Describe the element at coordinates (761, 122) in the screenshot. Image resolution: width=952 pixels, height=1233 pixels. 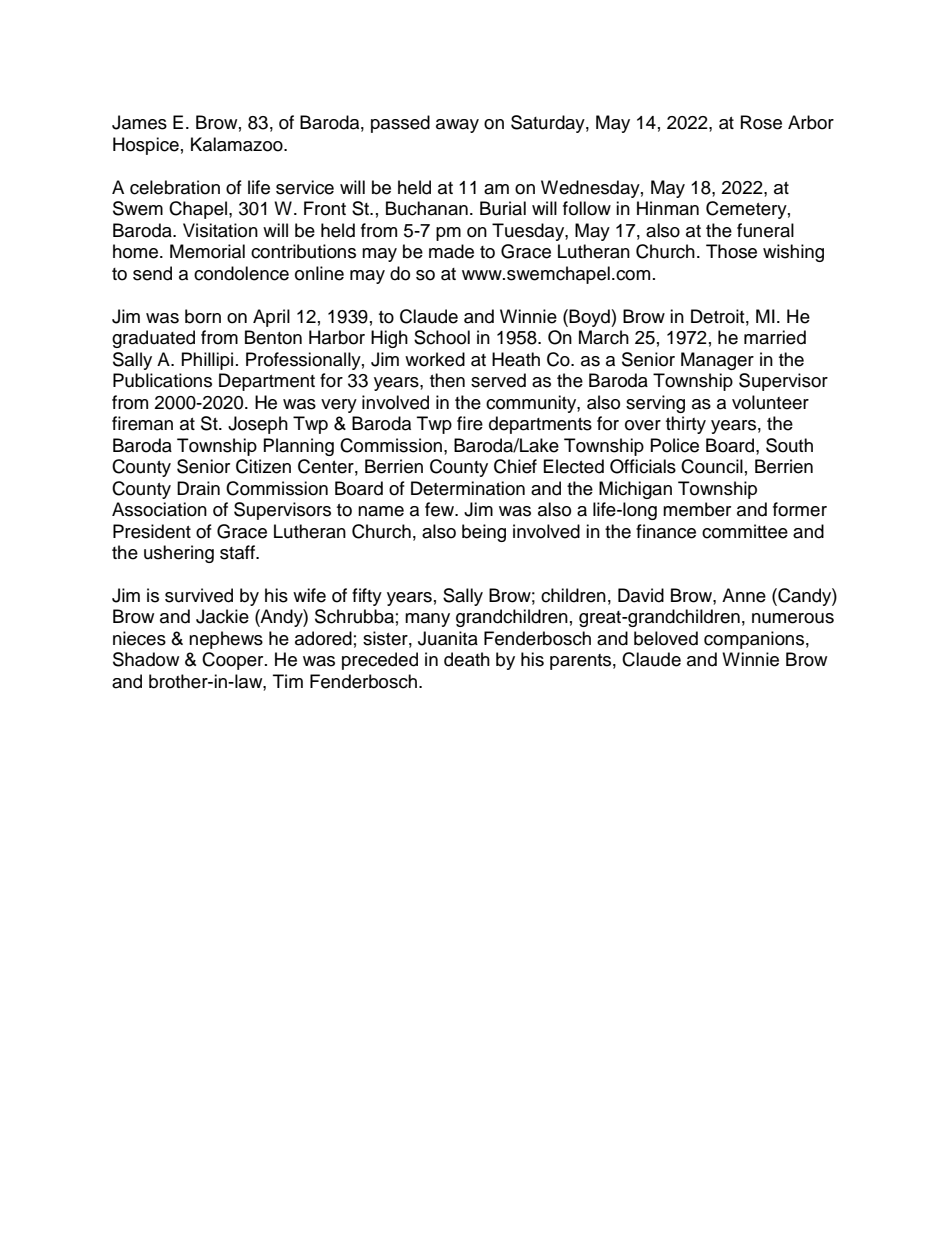
I see `Rose` at that location.
